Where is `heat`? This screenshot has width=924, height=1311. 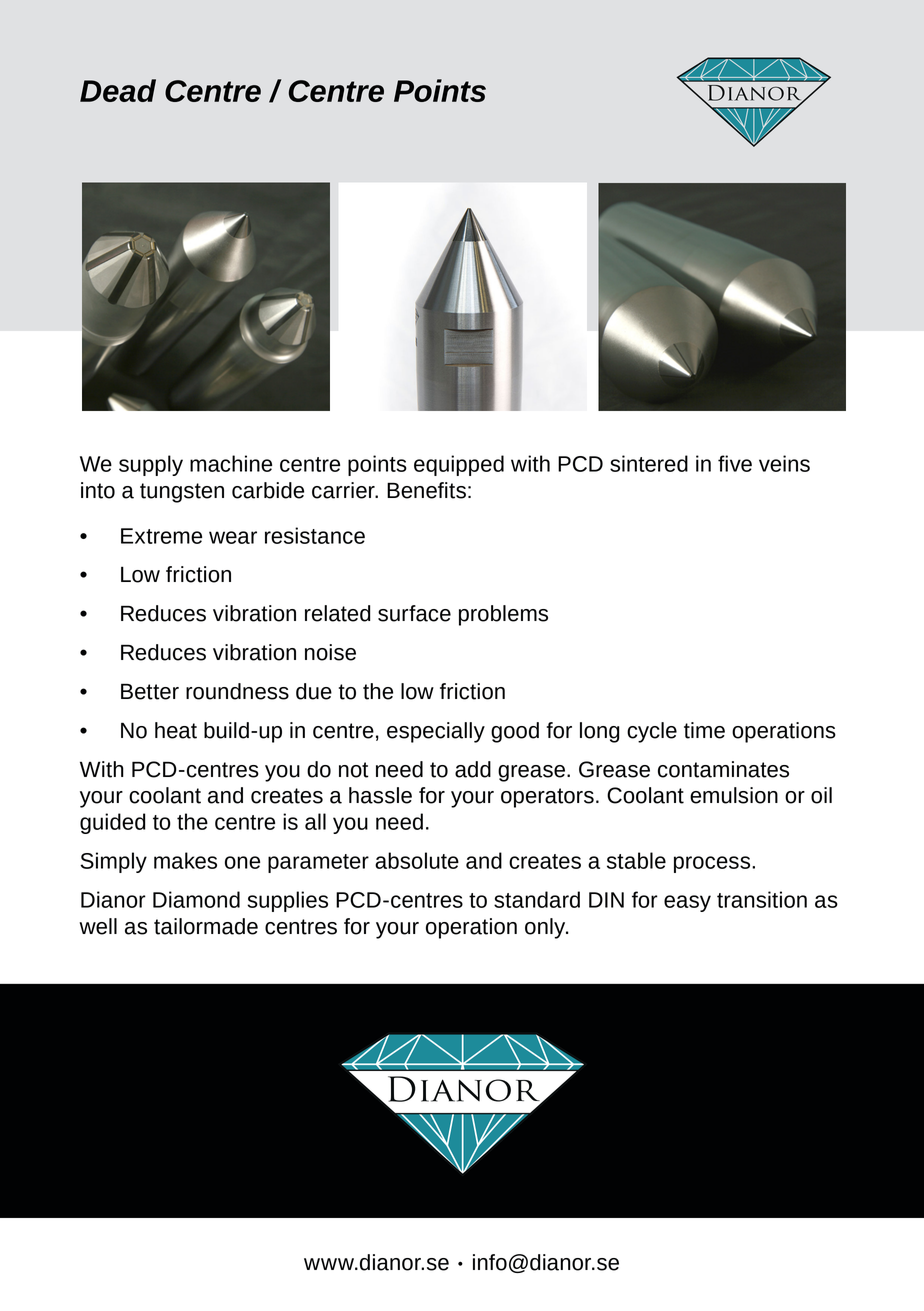 heat is located at coordinates (176, 730).
